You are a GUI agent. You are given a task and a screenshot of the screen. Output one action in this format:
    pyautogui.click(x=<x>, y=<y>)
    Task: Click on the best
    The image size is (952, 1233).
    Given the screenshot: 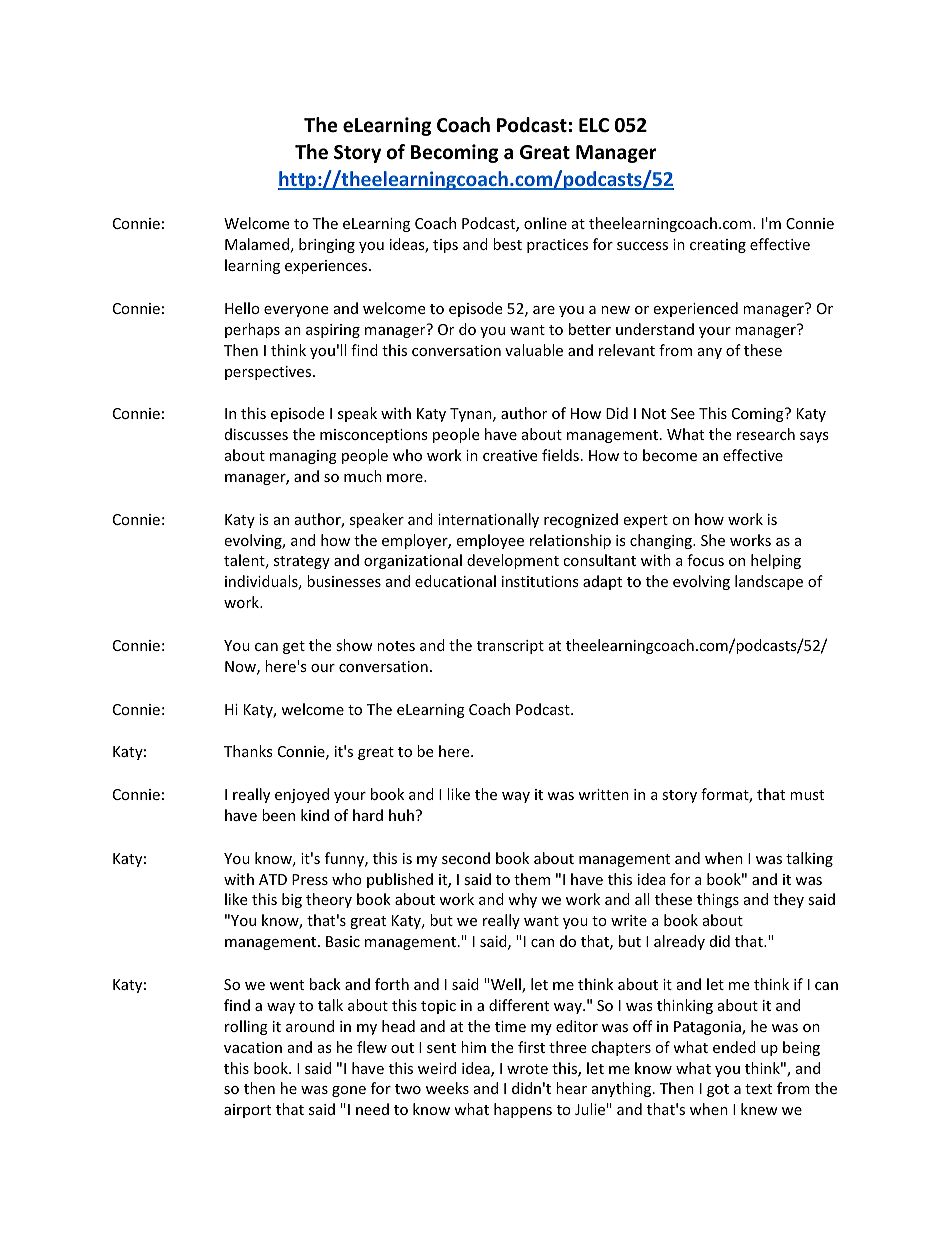 What is the action you would take?
    pyautogui.click(x=507, y=244)
